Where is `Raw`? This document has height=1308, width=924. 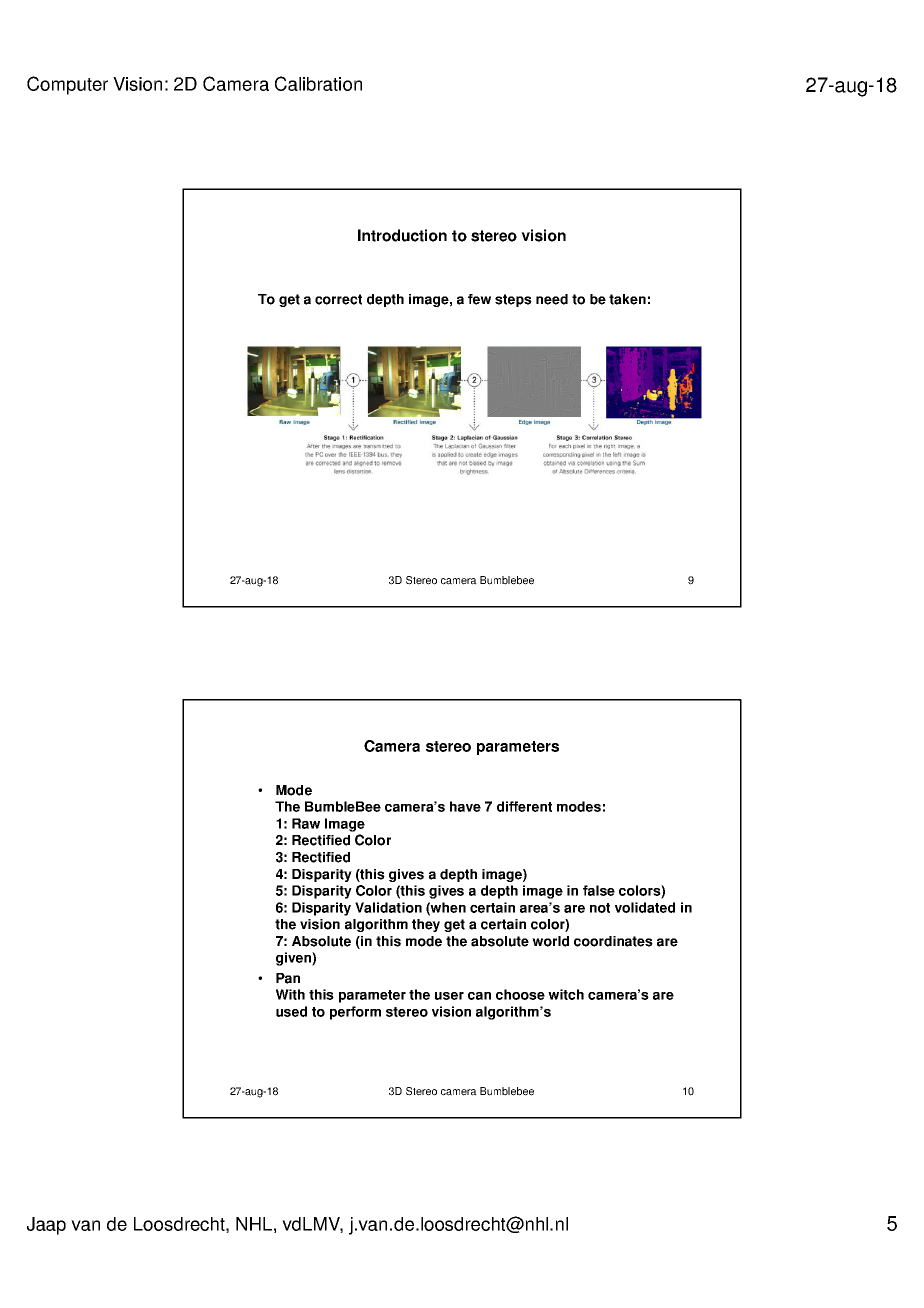
Raw is located at coordinates (306, 823).
